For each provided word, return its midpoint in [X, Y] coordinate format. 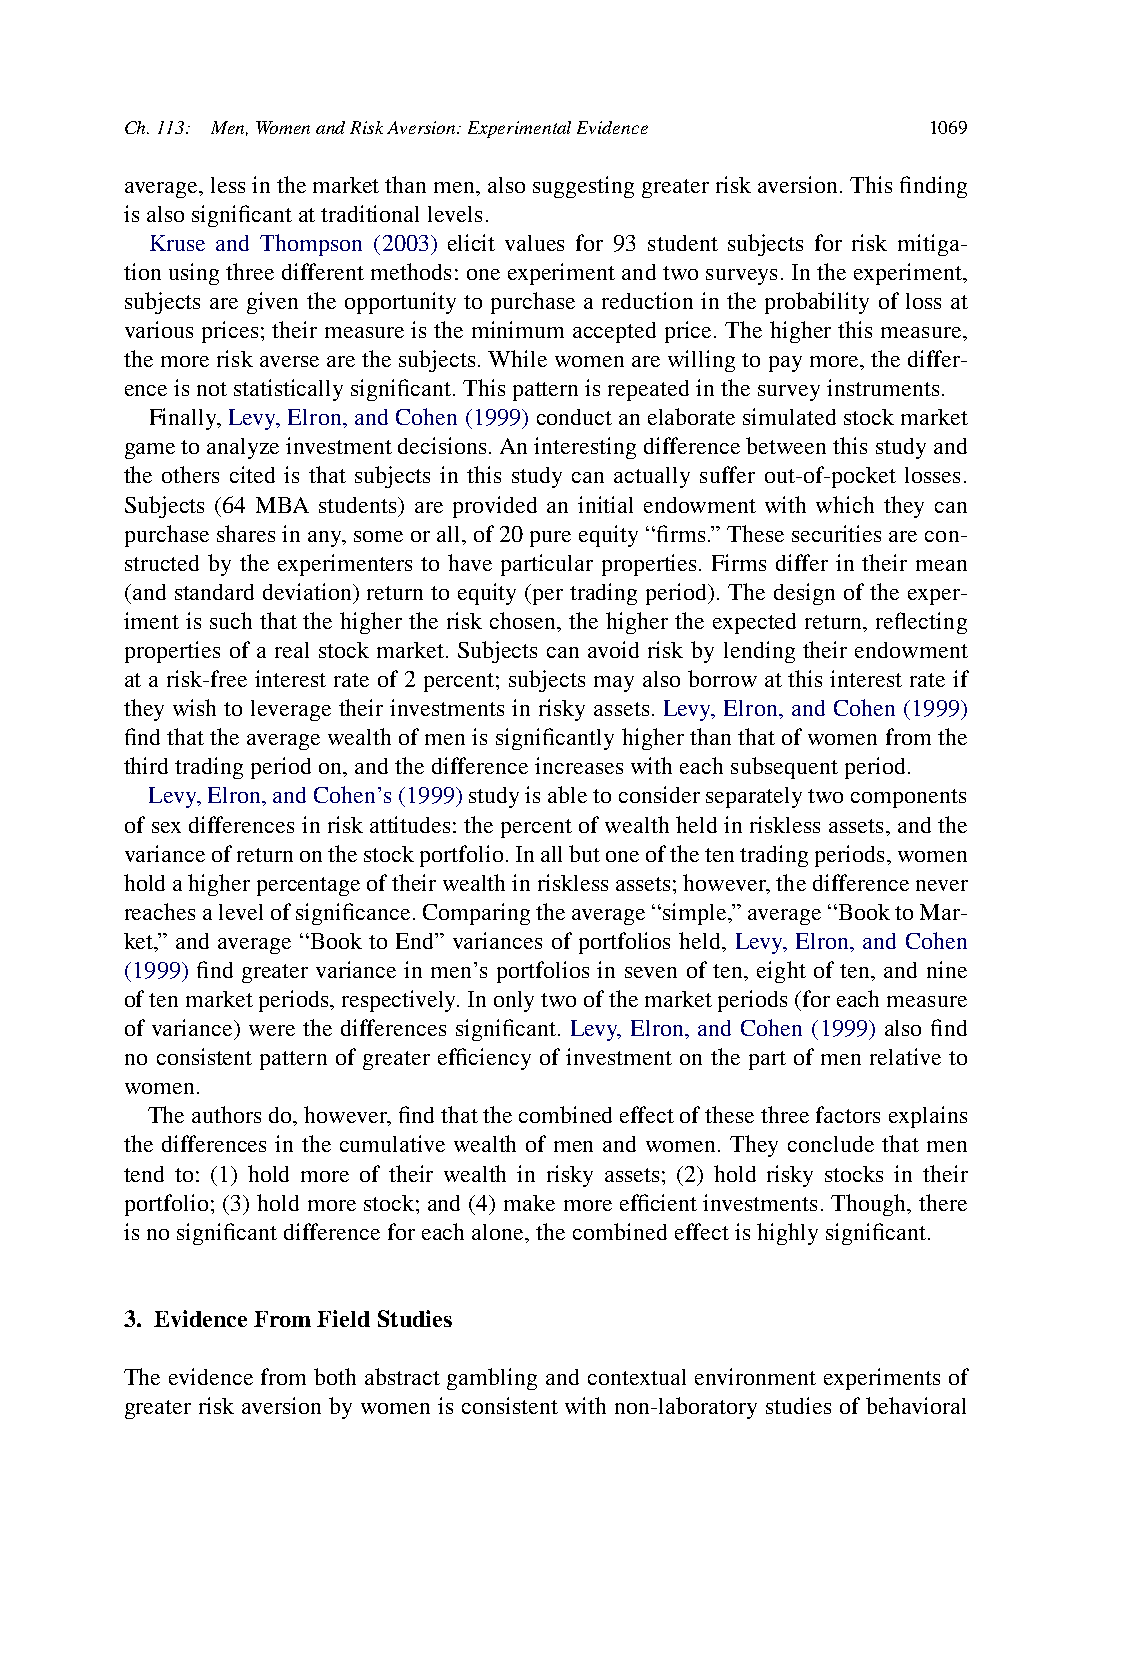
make [529, 1203]
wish [194, 707]
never [942, 885]
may [614, 684]
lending [759, 652]
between [786, 445]
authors [226, 1114]
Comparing [476, 914]
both [335, 1376]
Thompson [311, 245]
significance [353, 914]
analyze [243, 448]
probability [817, 303]
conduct [574, 417]
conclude [831, 1144]
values [534, 243]
